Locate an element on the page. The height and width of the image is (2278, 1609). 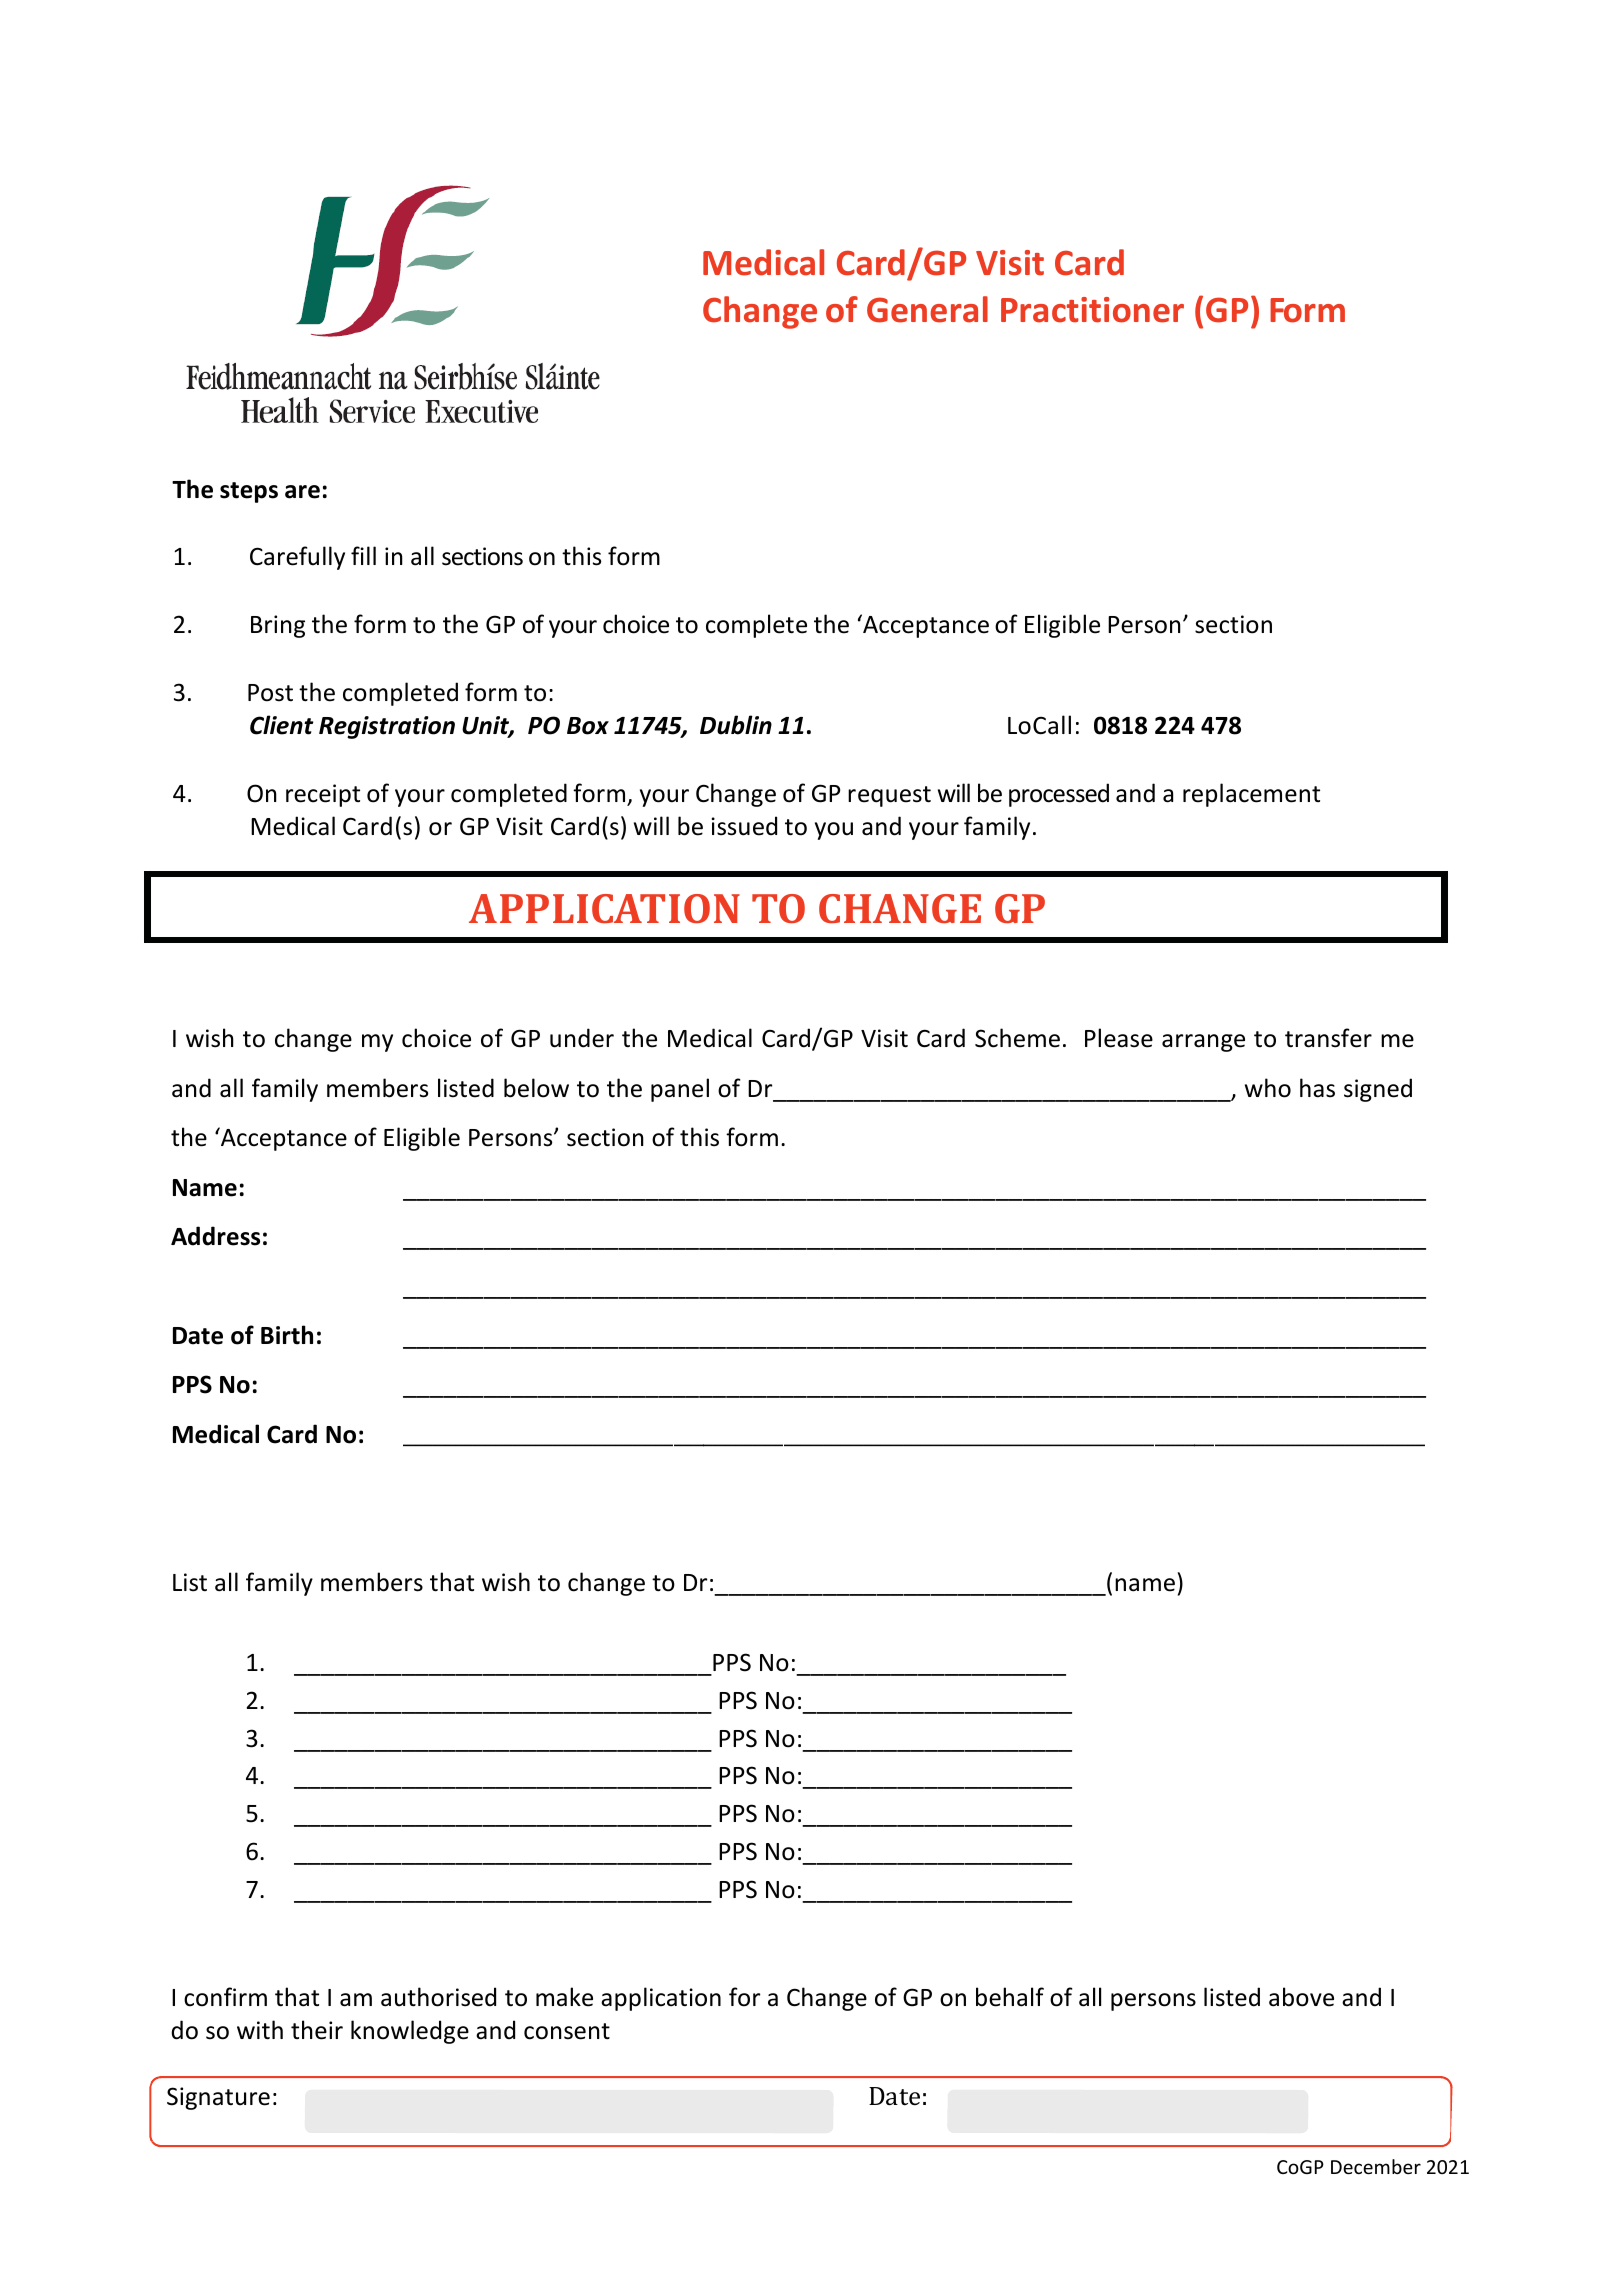
consent is located at coordinates (567, 2031).
